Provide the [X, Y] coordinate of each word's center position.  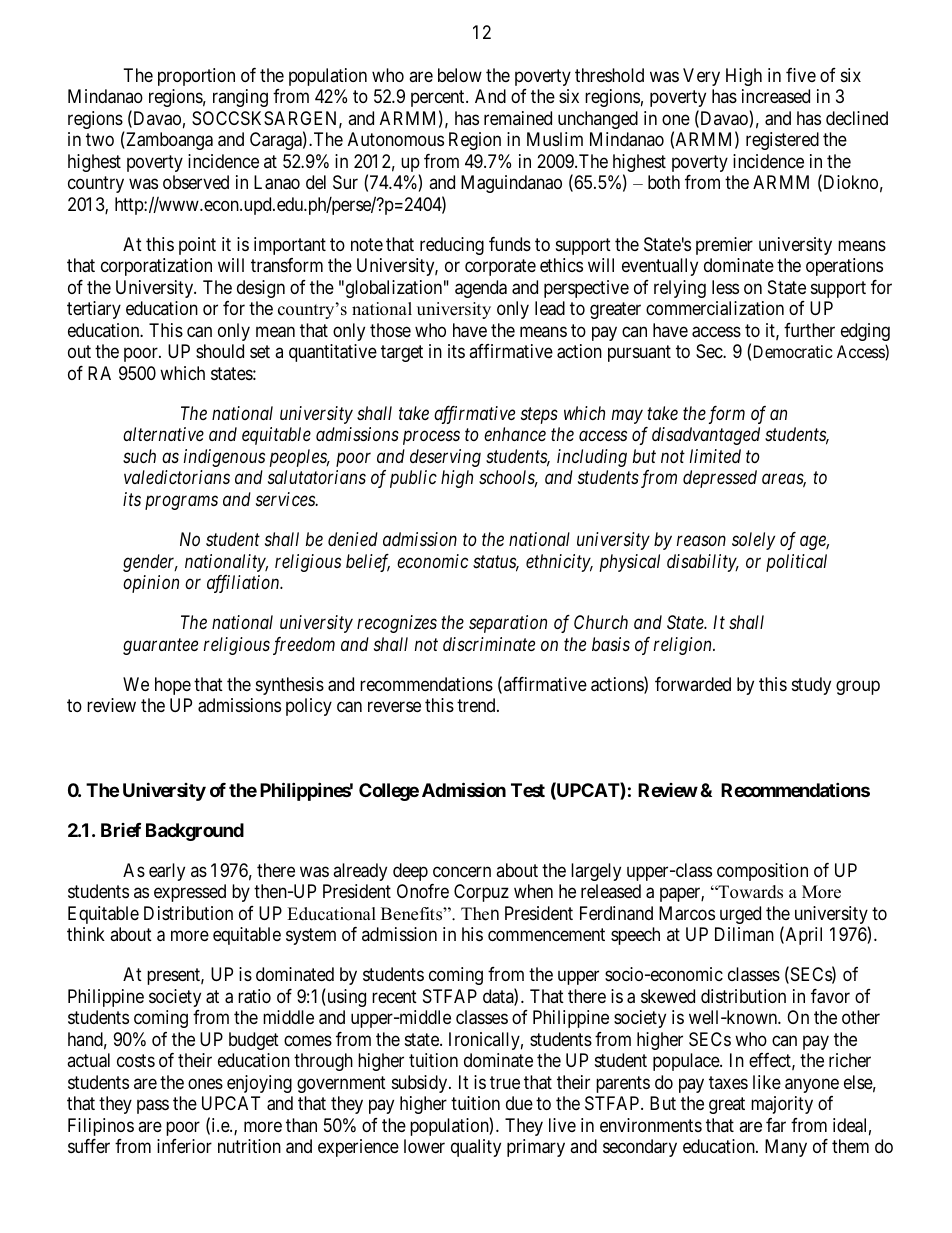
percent [439, 98]
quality [476, 1148]
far [776, 1125]
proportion [196, 77]
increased [776, 96]
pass [153, 1107]
